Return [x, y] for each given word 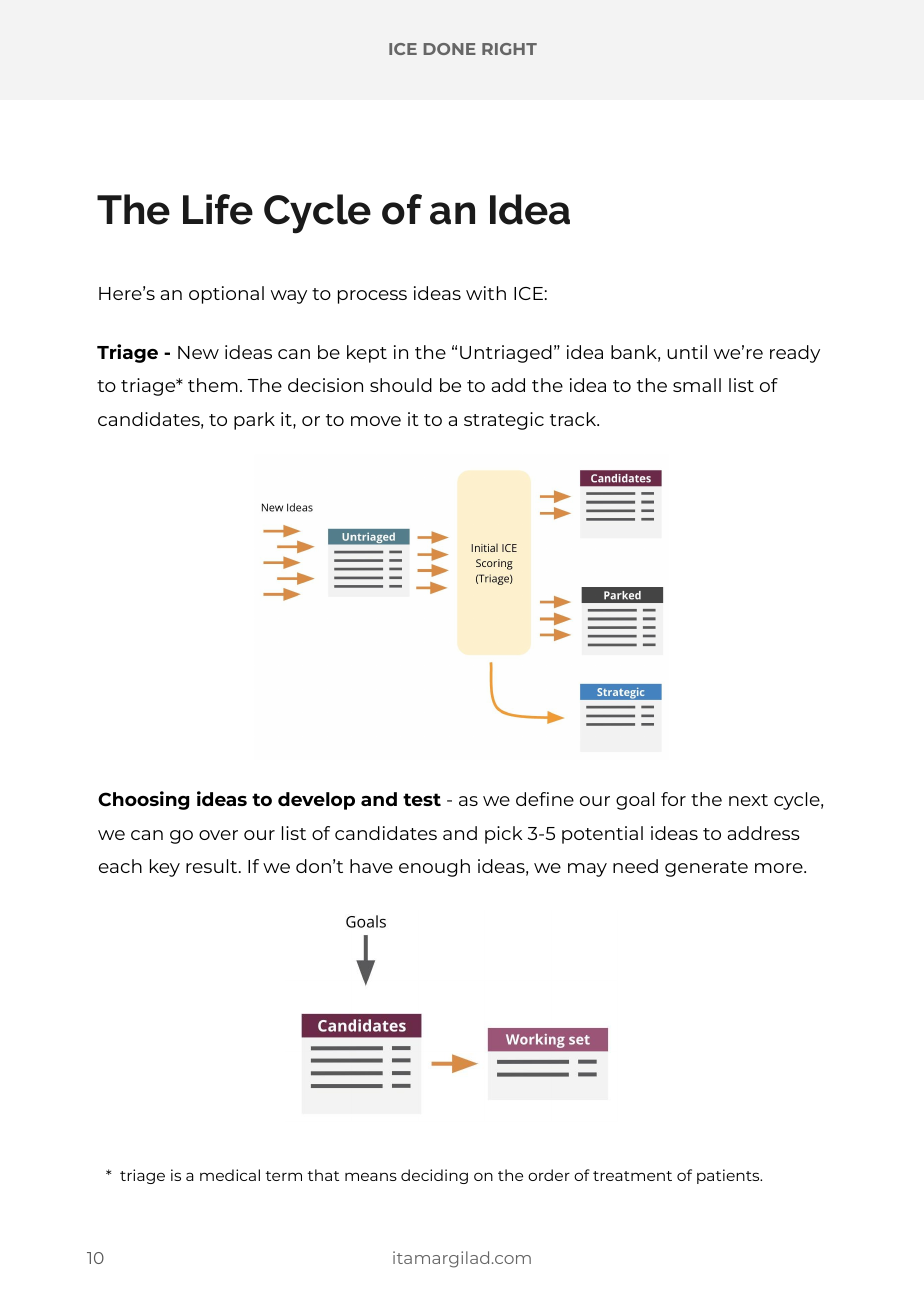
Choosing [143, 800]
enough [434, 868]
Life [218, 209]
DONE [449, 49]
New [198, 352]
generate [706, 869]
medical [230, 1175]
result [213, 866]
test [422, 799]
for [673, 799]
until [687, 352]
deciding [434, 1176]
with [486, 293]
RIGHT [509, 49]
